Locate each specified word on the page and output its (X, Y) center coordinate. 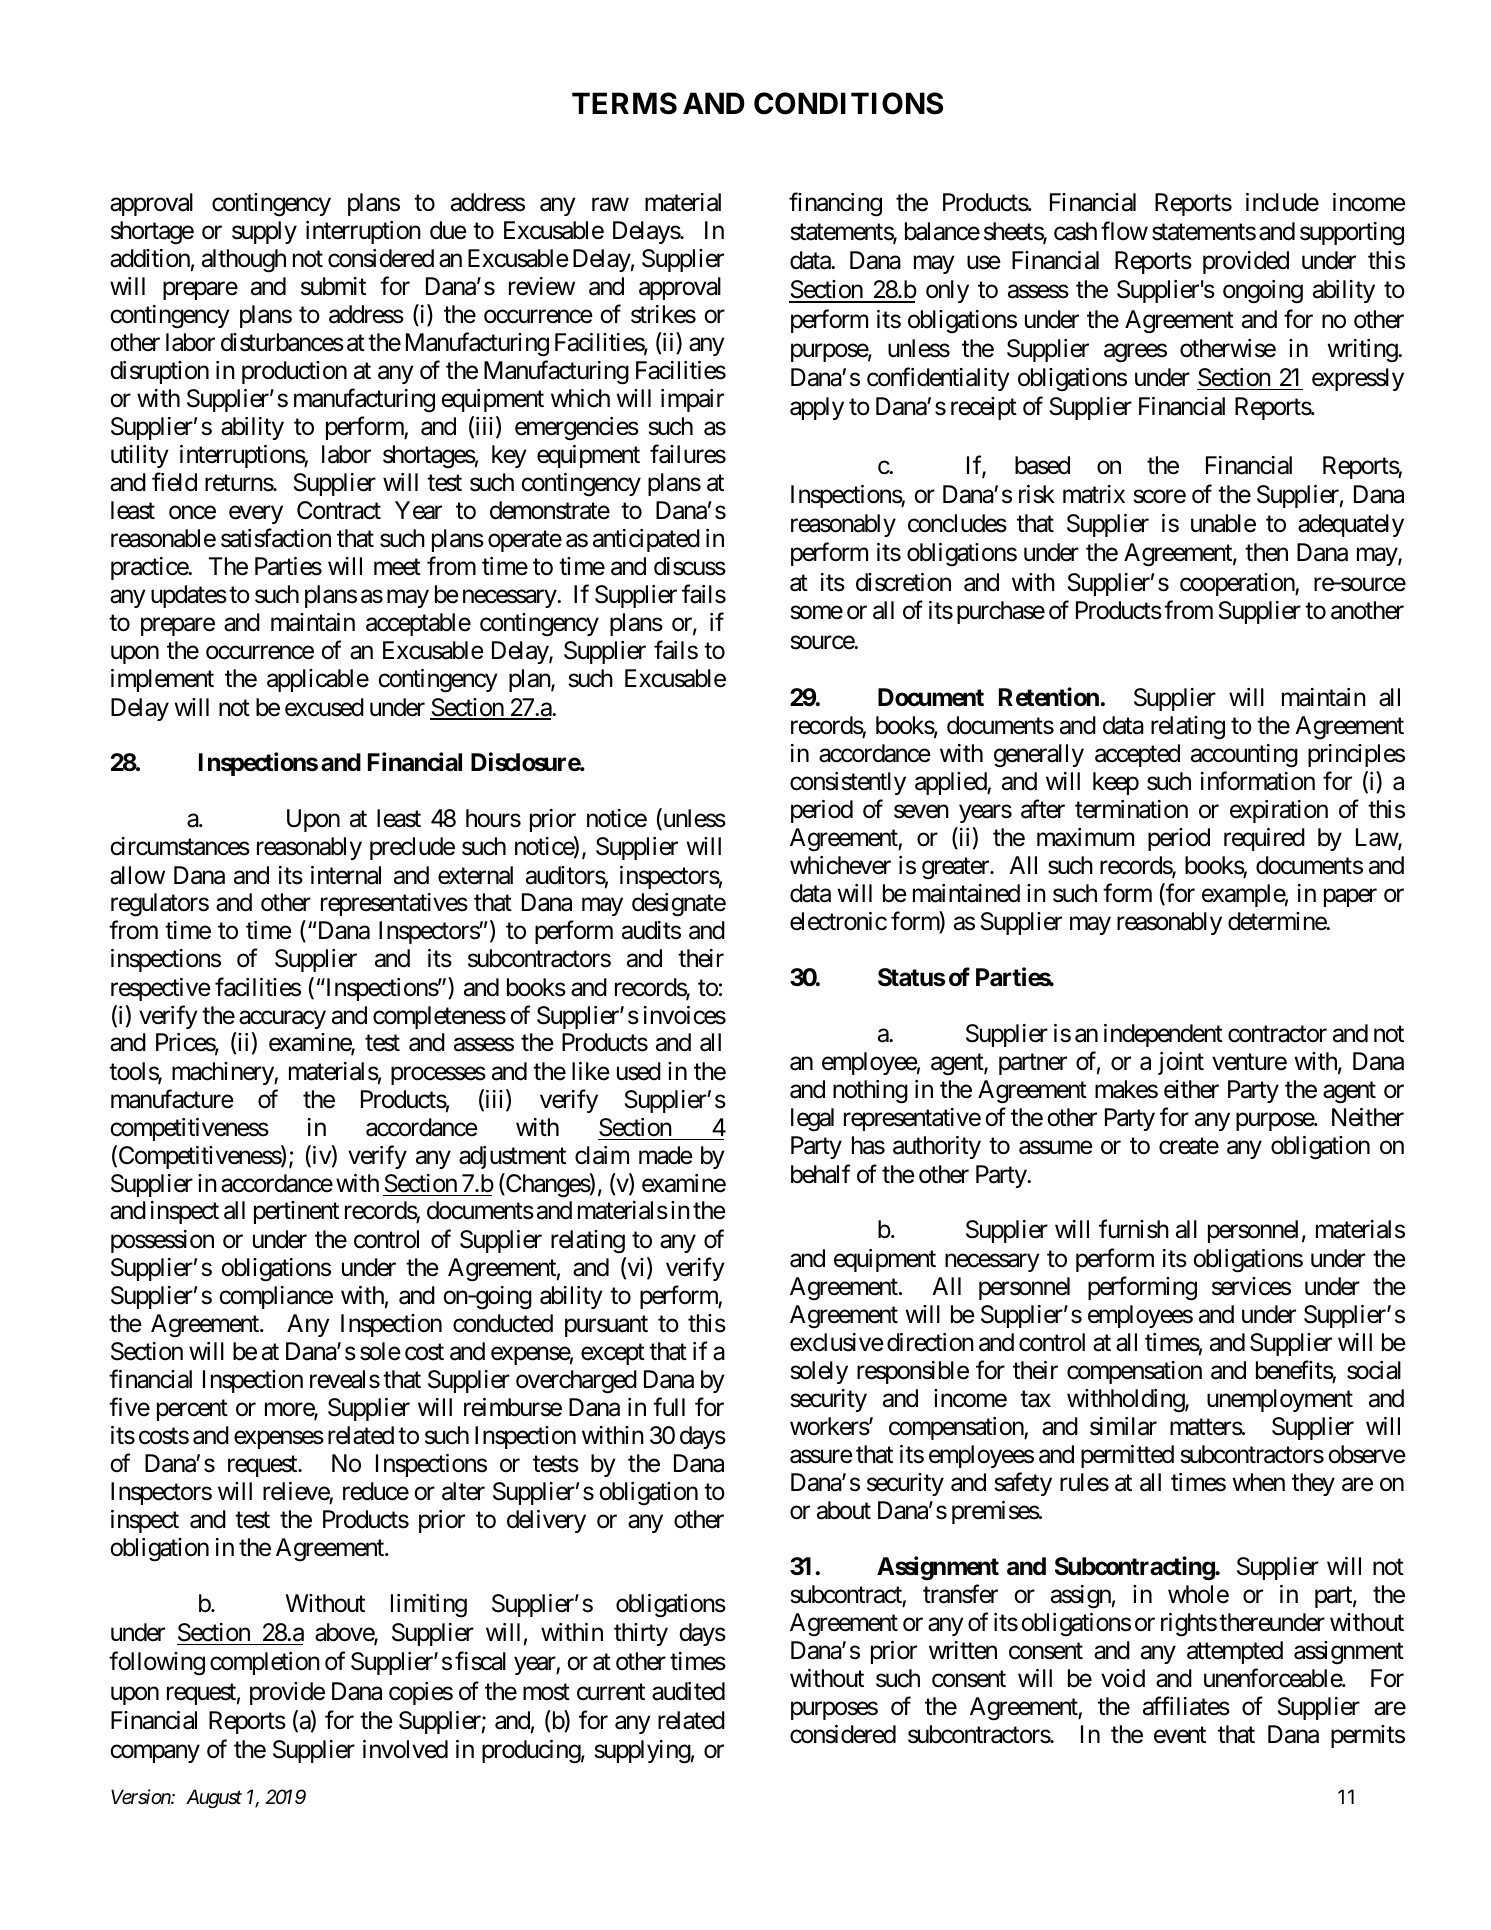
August (214, 1798)
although (244, 261)
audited (688, 1691)
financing (835, 204)
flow (1124, 231)
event (1180, 1735)
